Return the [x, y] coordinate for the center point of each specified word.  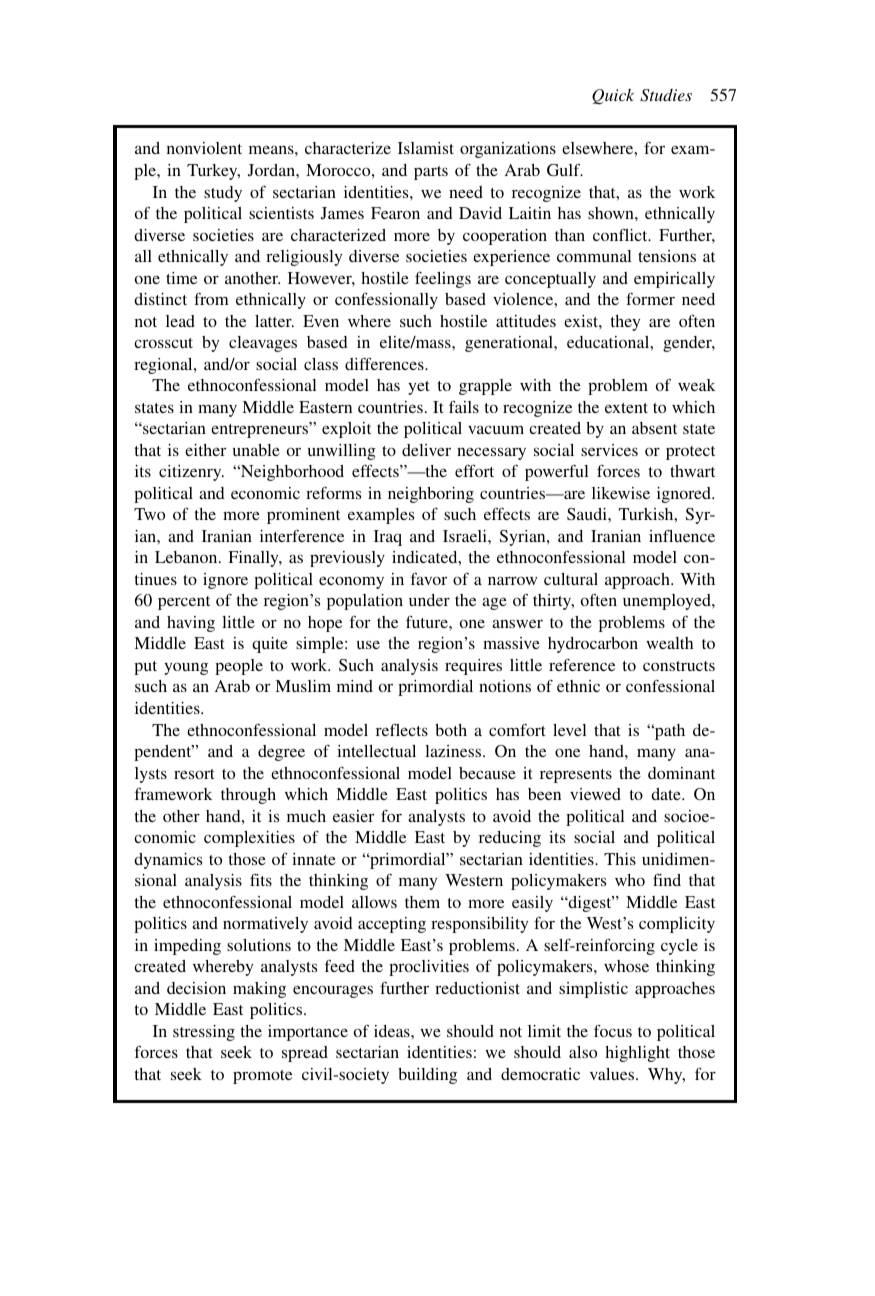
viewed [595, 794]
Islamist [426, 148]
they [625, 323]
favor [429, 579]
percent [184, 603]
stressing [204, 1033]
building [427, 1076]
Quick [613, 97]
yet [418, 388]
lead [180, 321]
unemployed [668, 602]
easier [353, 816]
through [248, 796]
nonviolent [204, 148]
